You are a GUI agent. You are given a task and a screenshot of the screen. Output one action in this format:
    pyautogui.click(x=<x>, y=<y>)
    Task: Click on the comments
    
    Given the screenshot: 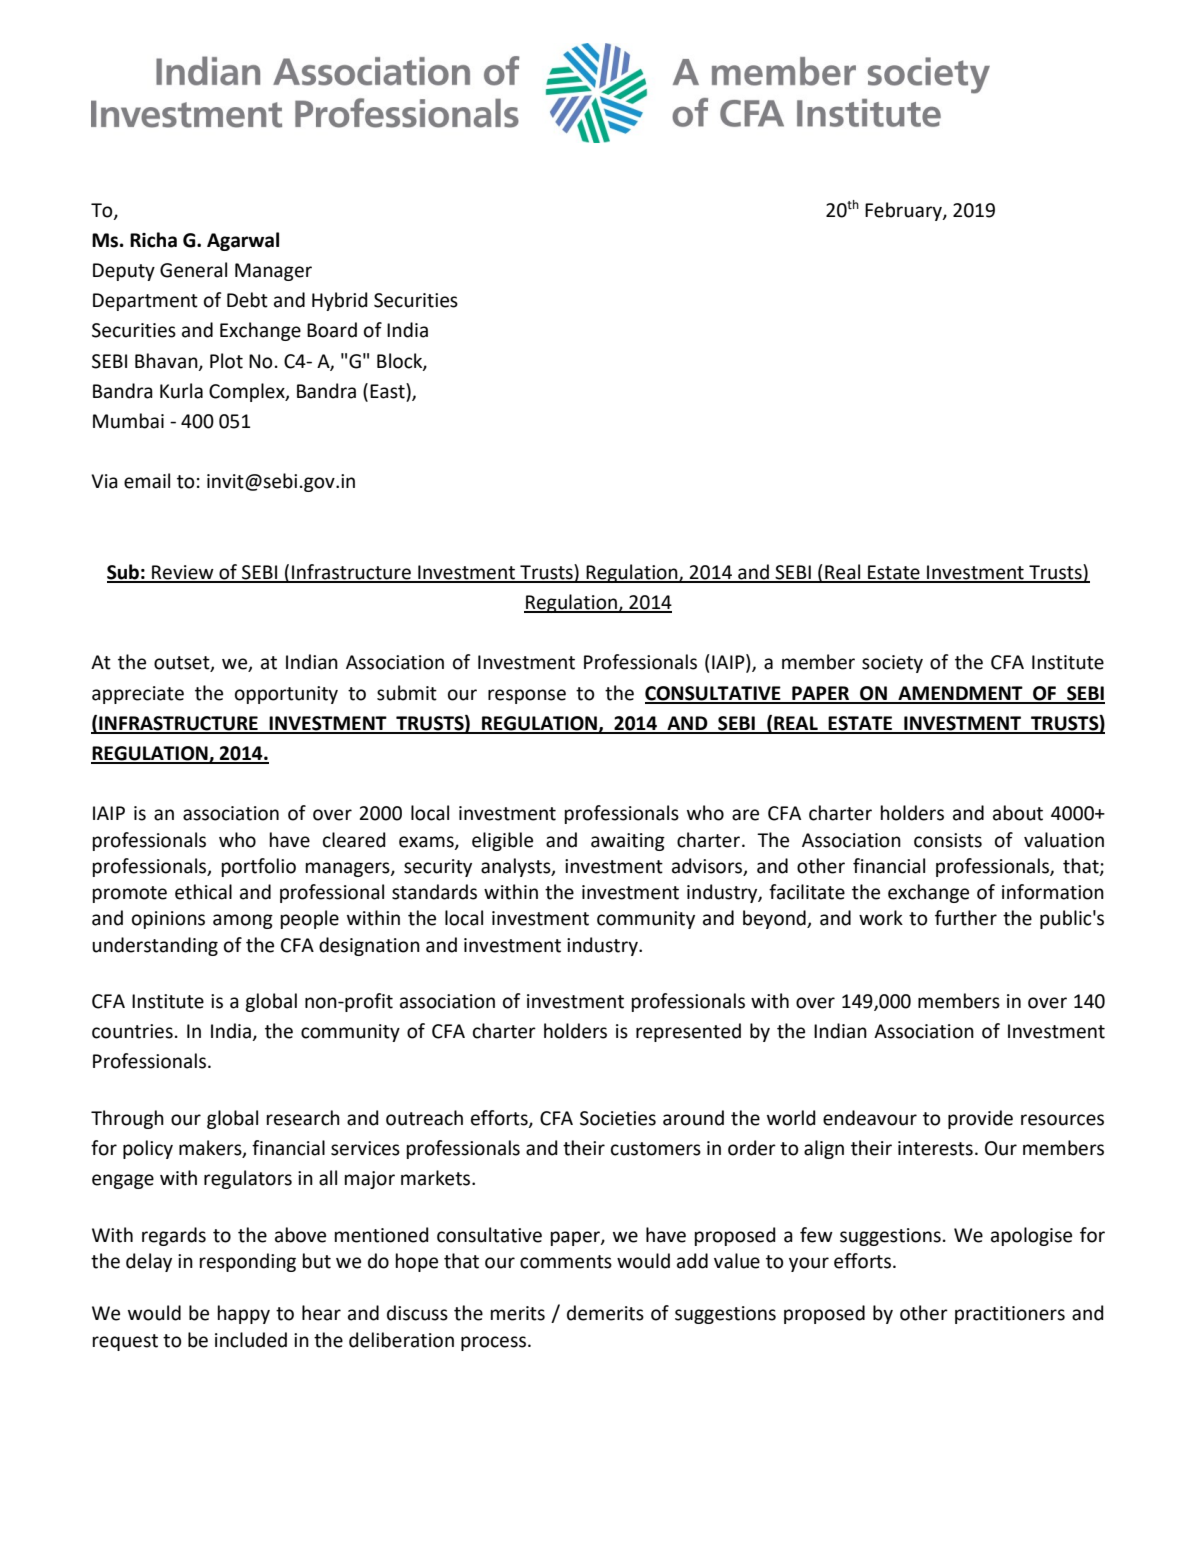 What is the action you would take?
    pyautogui.click(x=566, y=1262)
